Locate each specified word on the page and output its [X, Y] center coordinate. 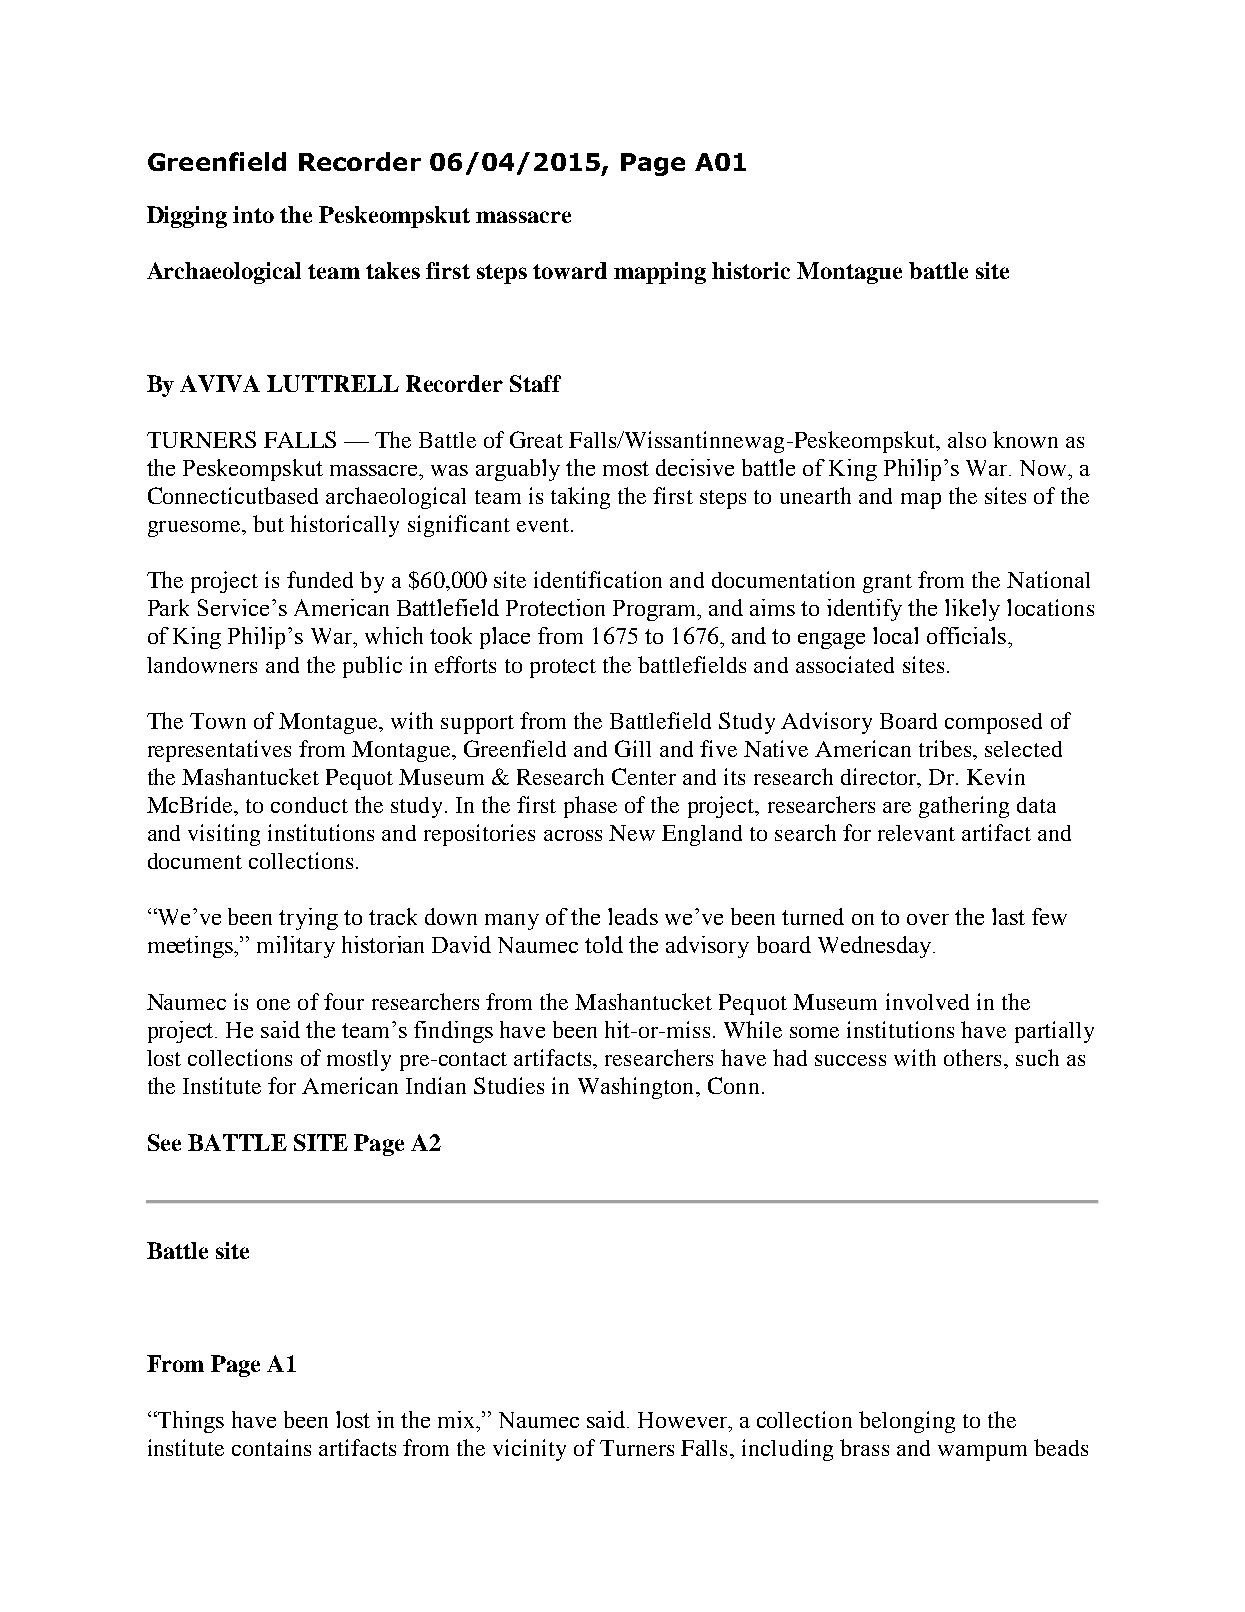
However [684, 1420]
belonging [907, 1422]
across [573, 835]
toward [570, 270]
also [967, 440]
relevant [916, 833]
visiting [224, 835]
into [253, 214]
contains [271, 1447]
